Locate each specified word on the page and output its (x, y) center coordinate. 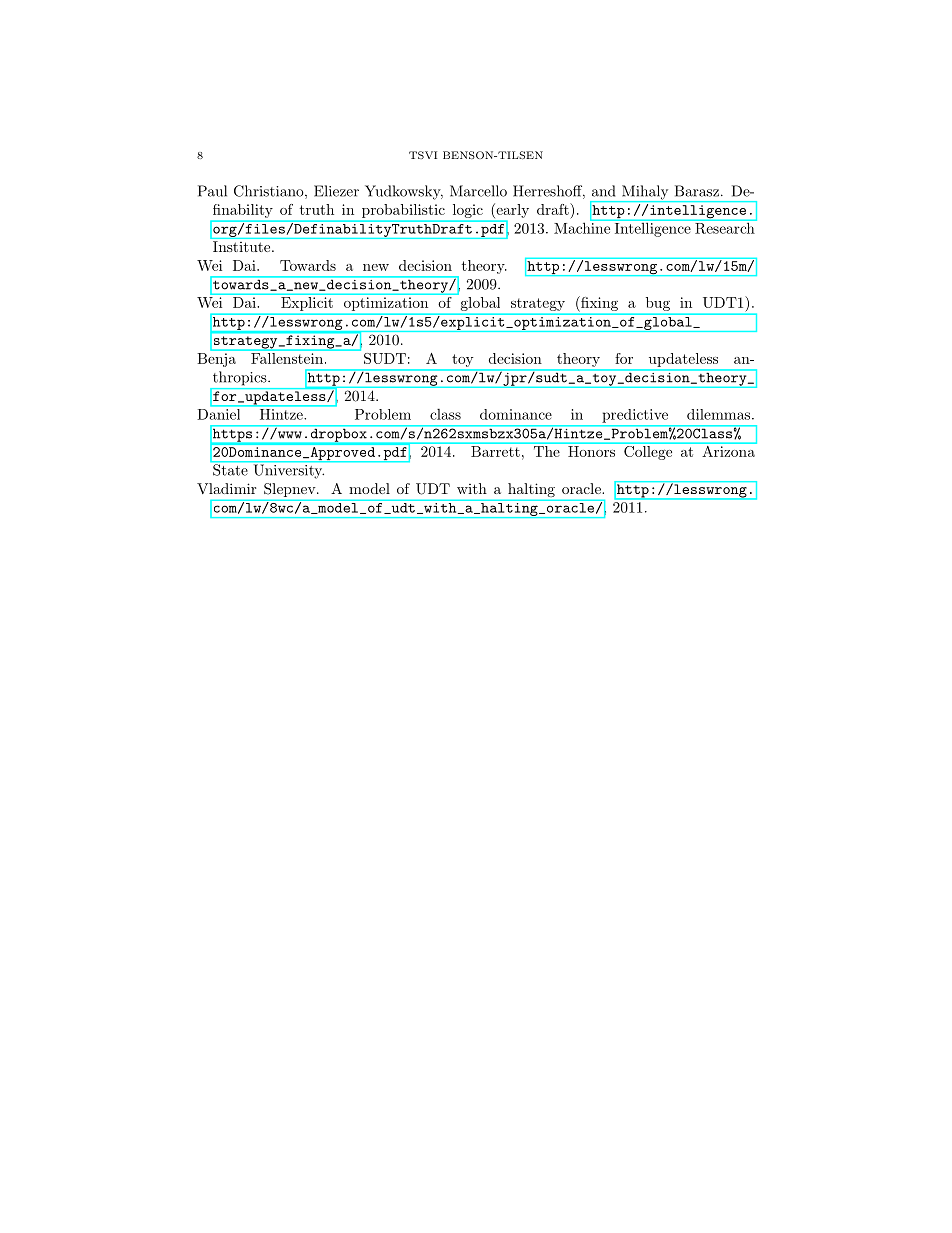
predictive (635, 416)
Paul (212, 191)
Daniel (220, 413)
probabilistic (403, 211)
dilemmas (718, 414)
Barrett (495, 451)
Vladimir (226, 488)
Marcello (478, 191)
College (648, 451)
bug (658, 304)
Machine (583, 227)
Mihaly (644, 193)
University (289, 471)
